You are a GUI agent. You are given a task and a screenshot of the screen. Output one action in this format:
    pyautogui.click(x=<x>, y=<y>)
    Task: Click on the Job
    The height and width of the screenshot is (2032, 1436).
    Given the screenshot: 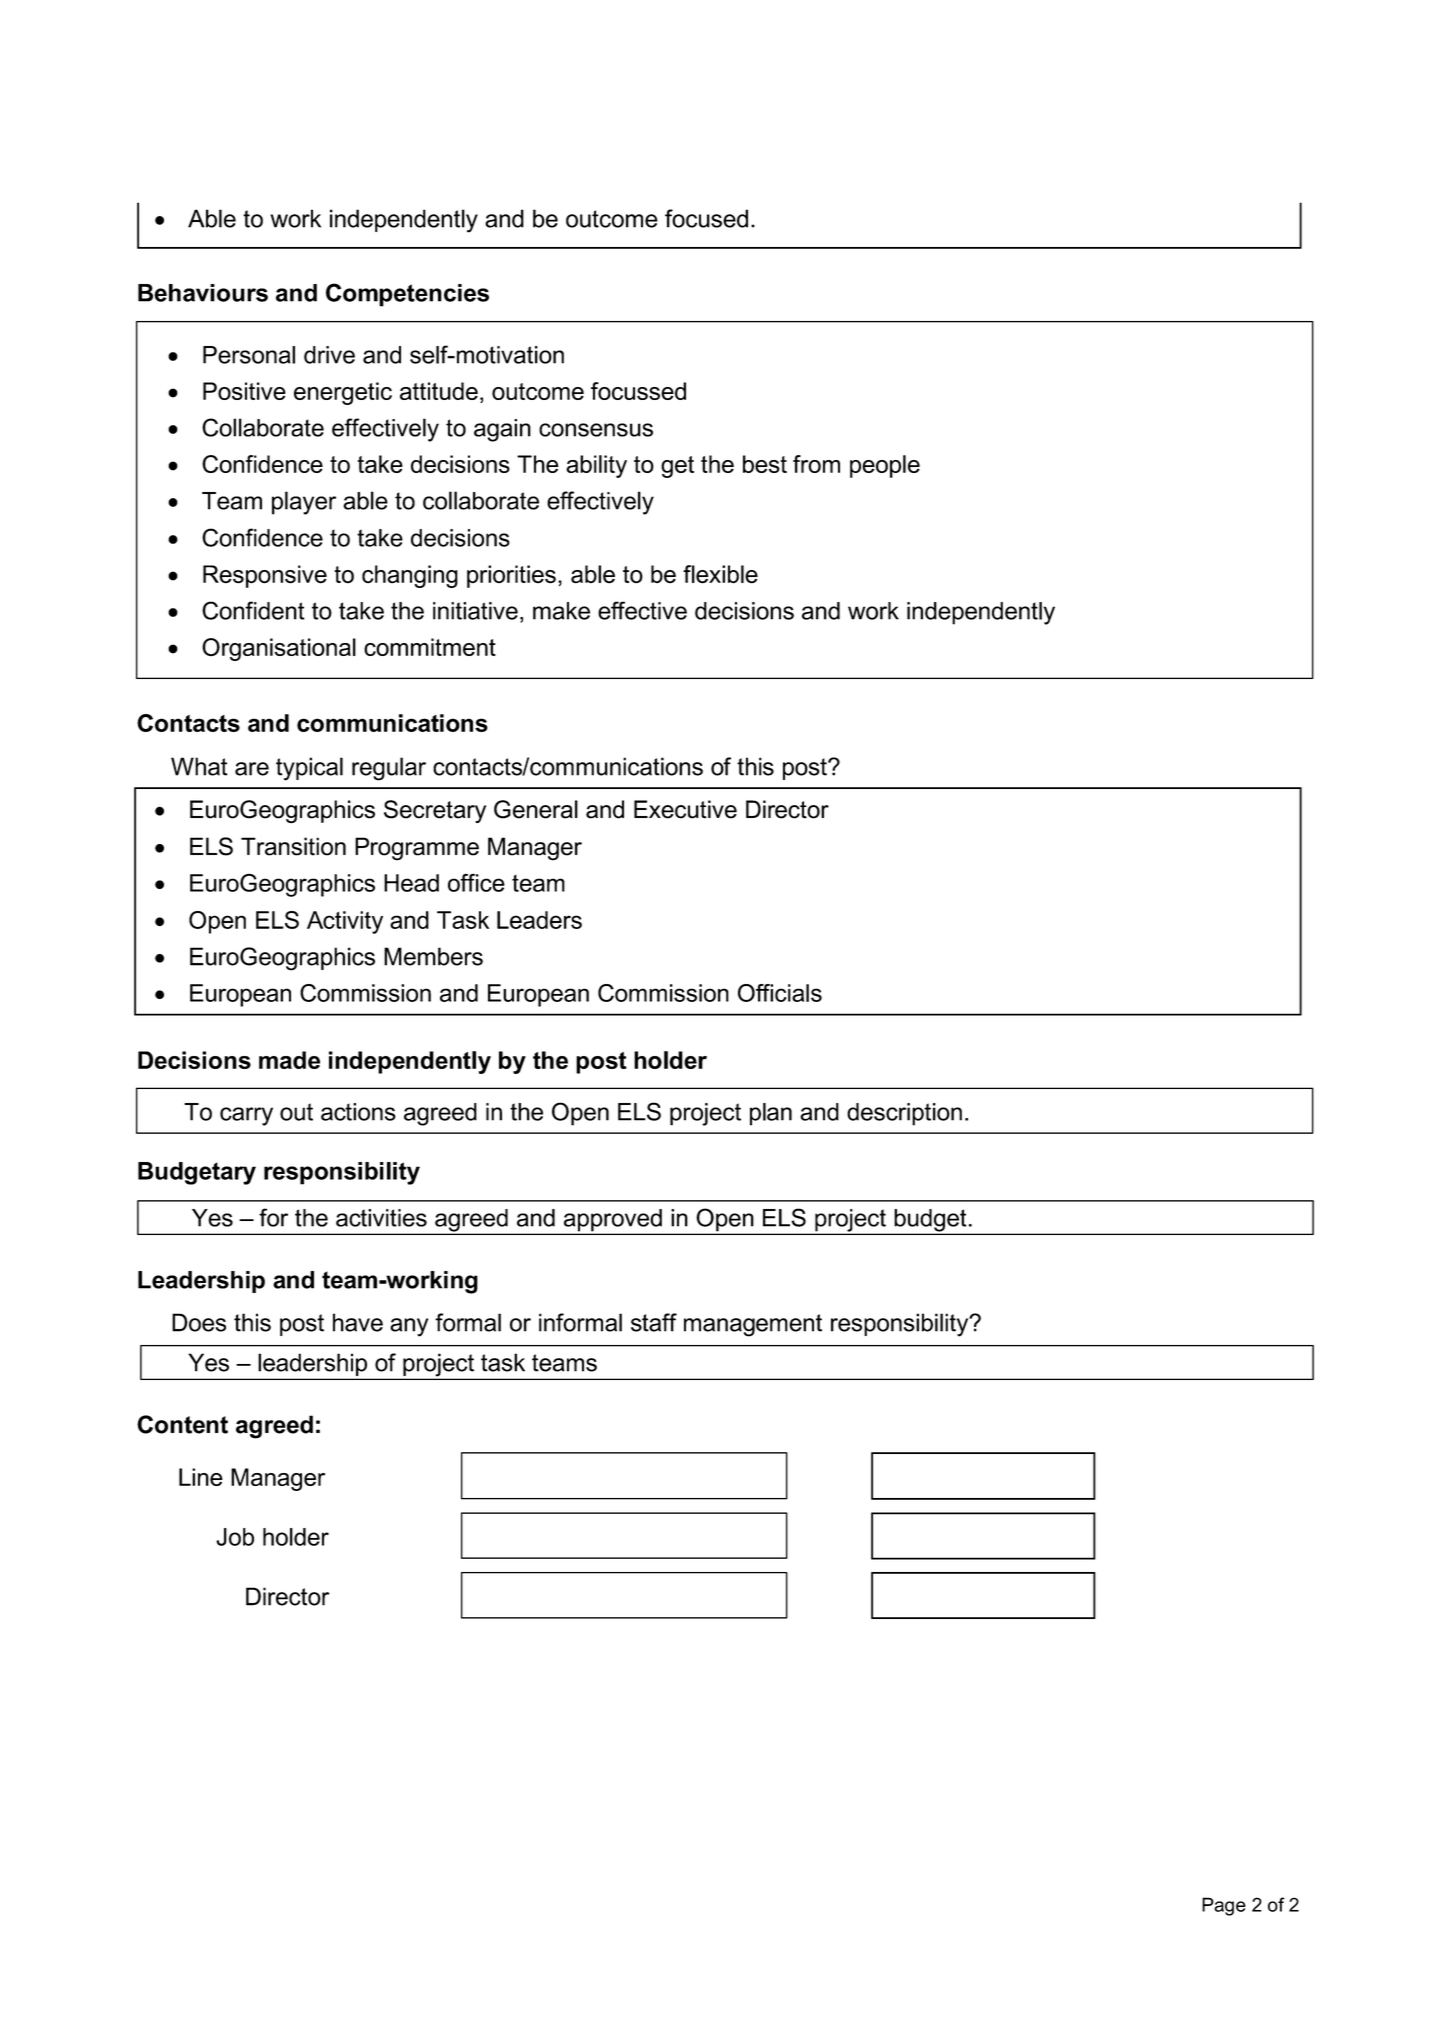 What is the action you would take?
    pyautogui.click(x=235, y=1537)
